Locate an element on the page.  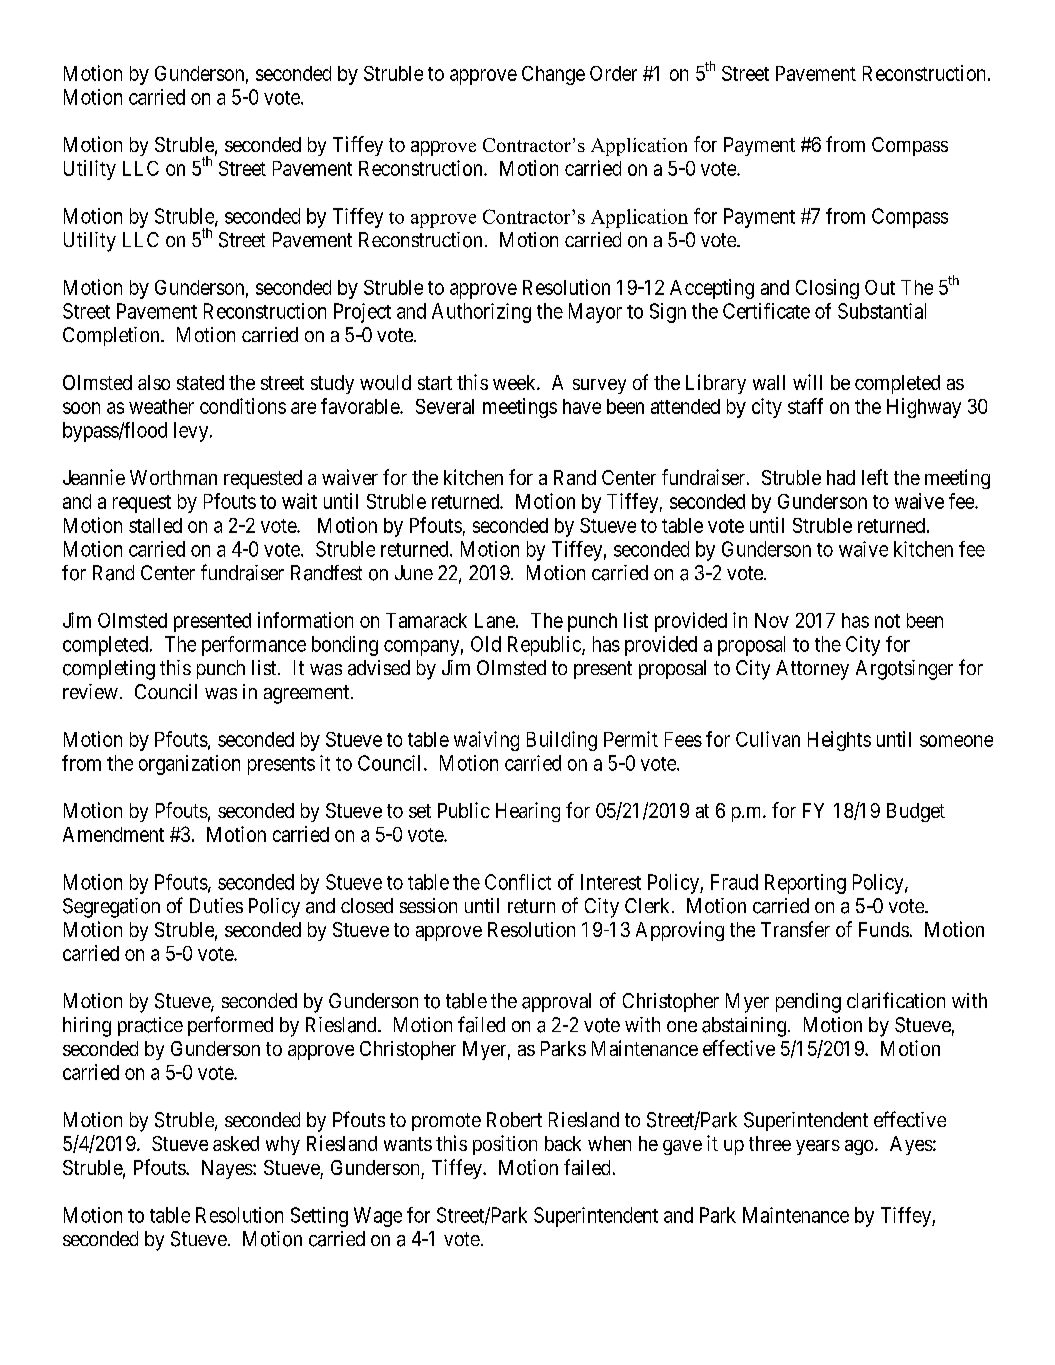
Change is located at coordinates (553, 75).
